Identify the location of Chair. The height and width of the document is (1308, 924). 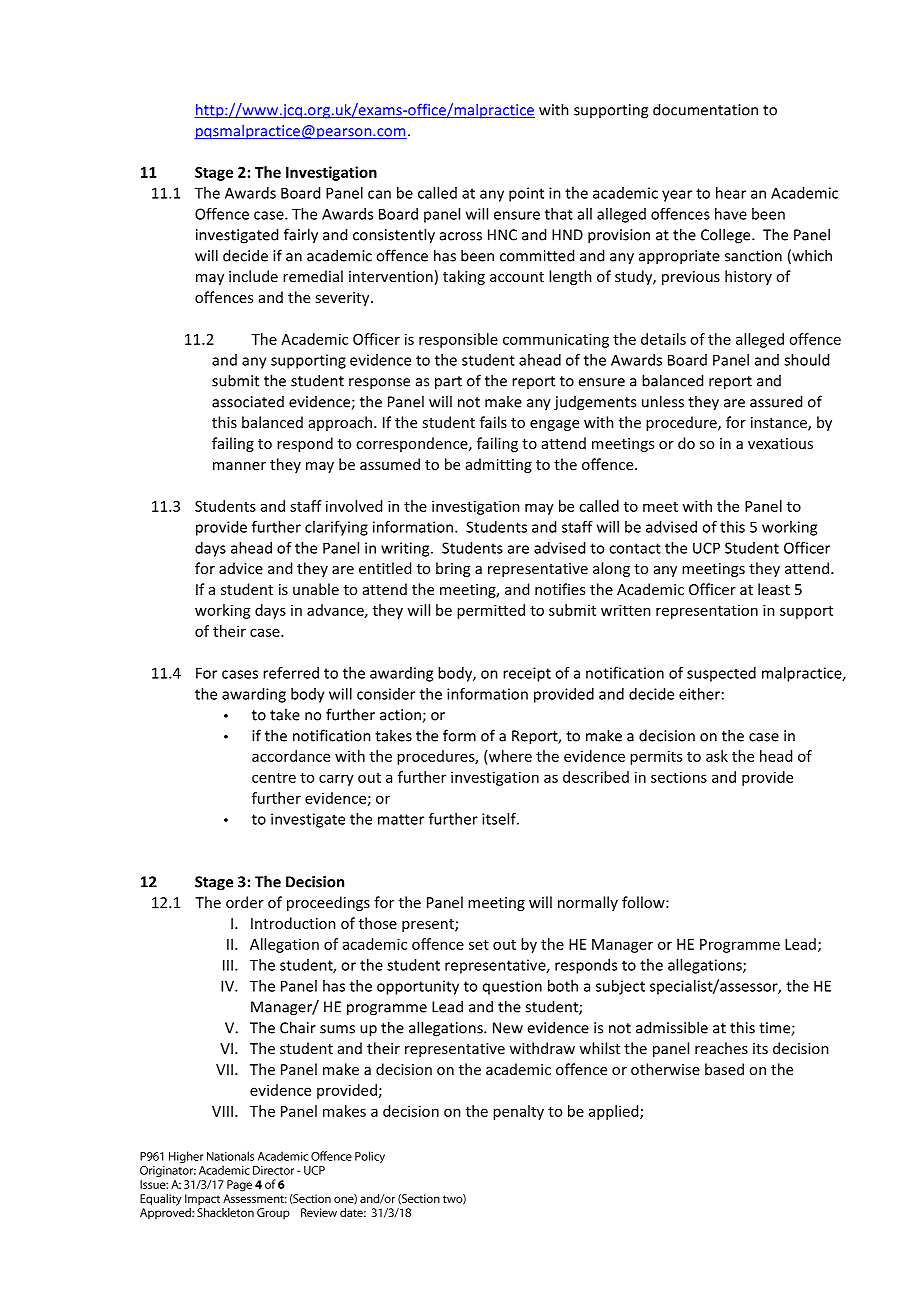
(298, 1027).
